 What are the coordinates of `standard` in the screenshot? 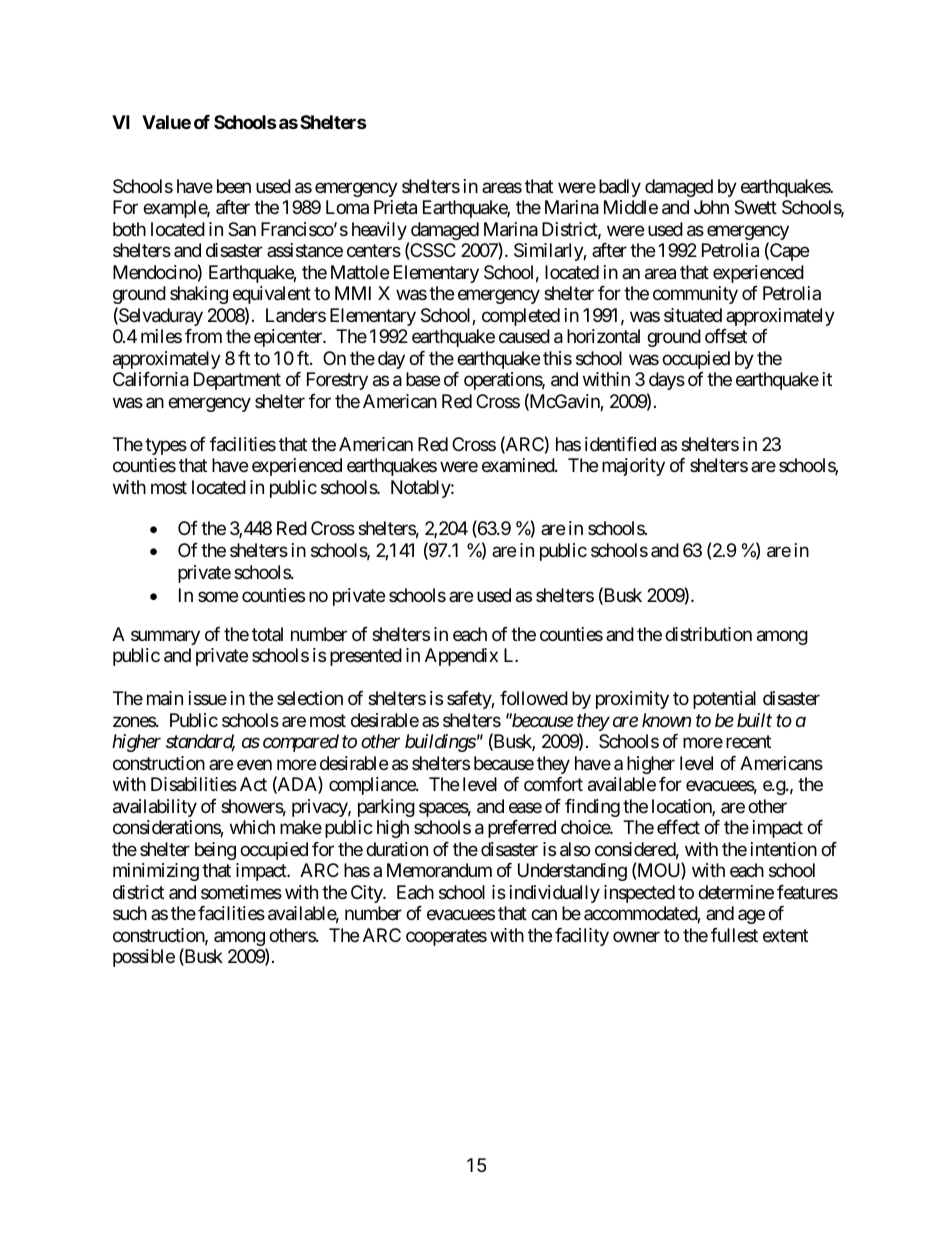 It's located at (200, 742).
